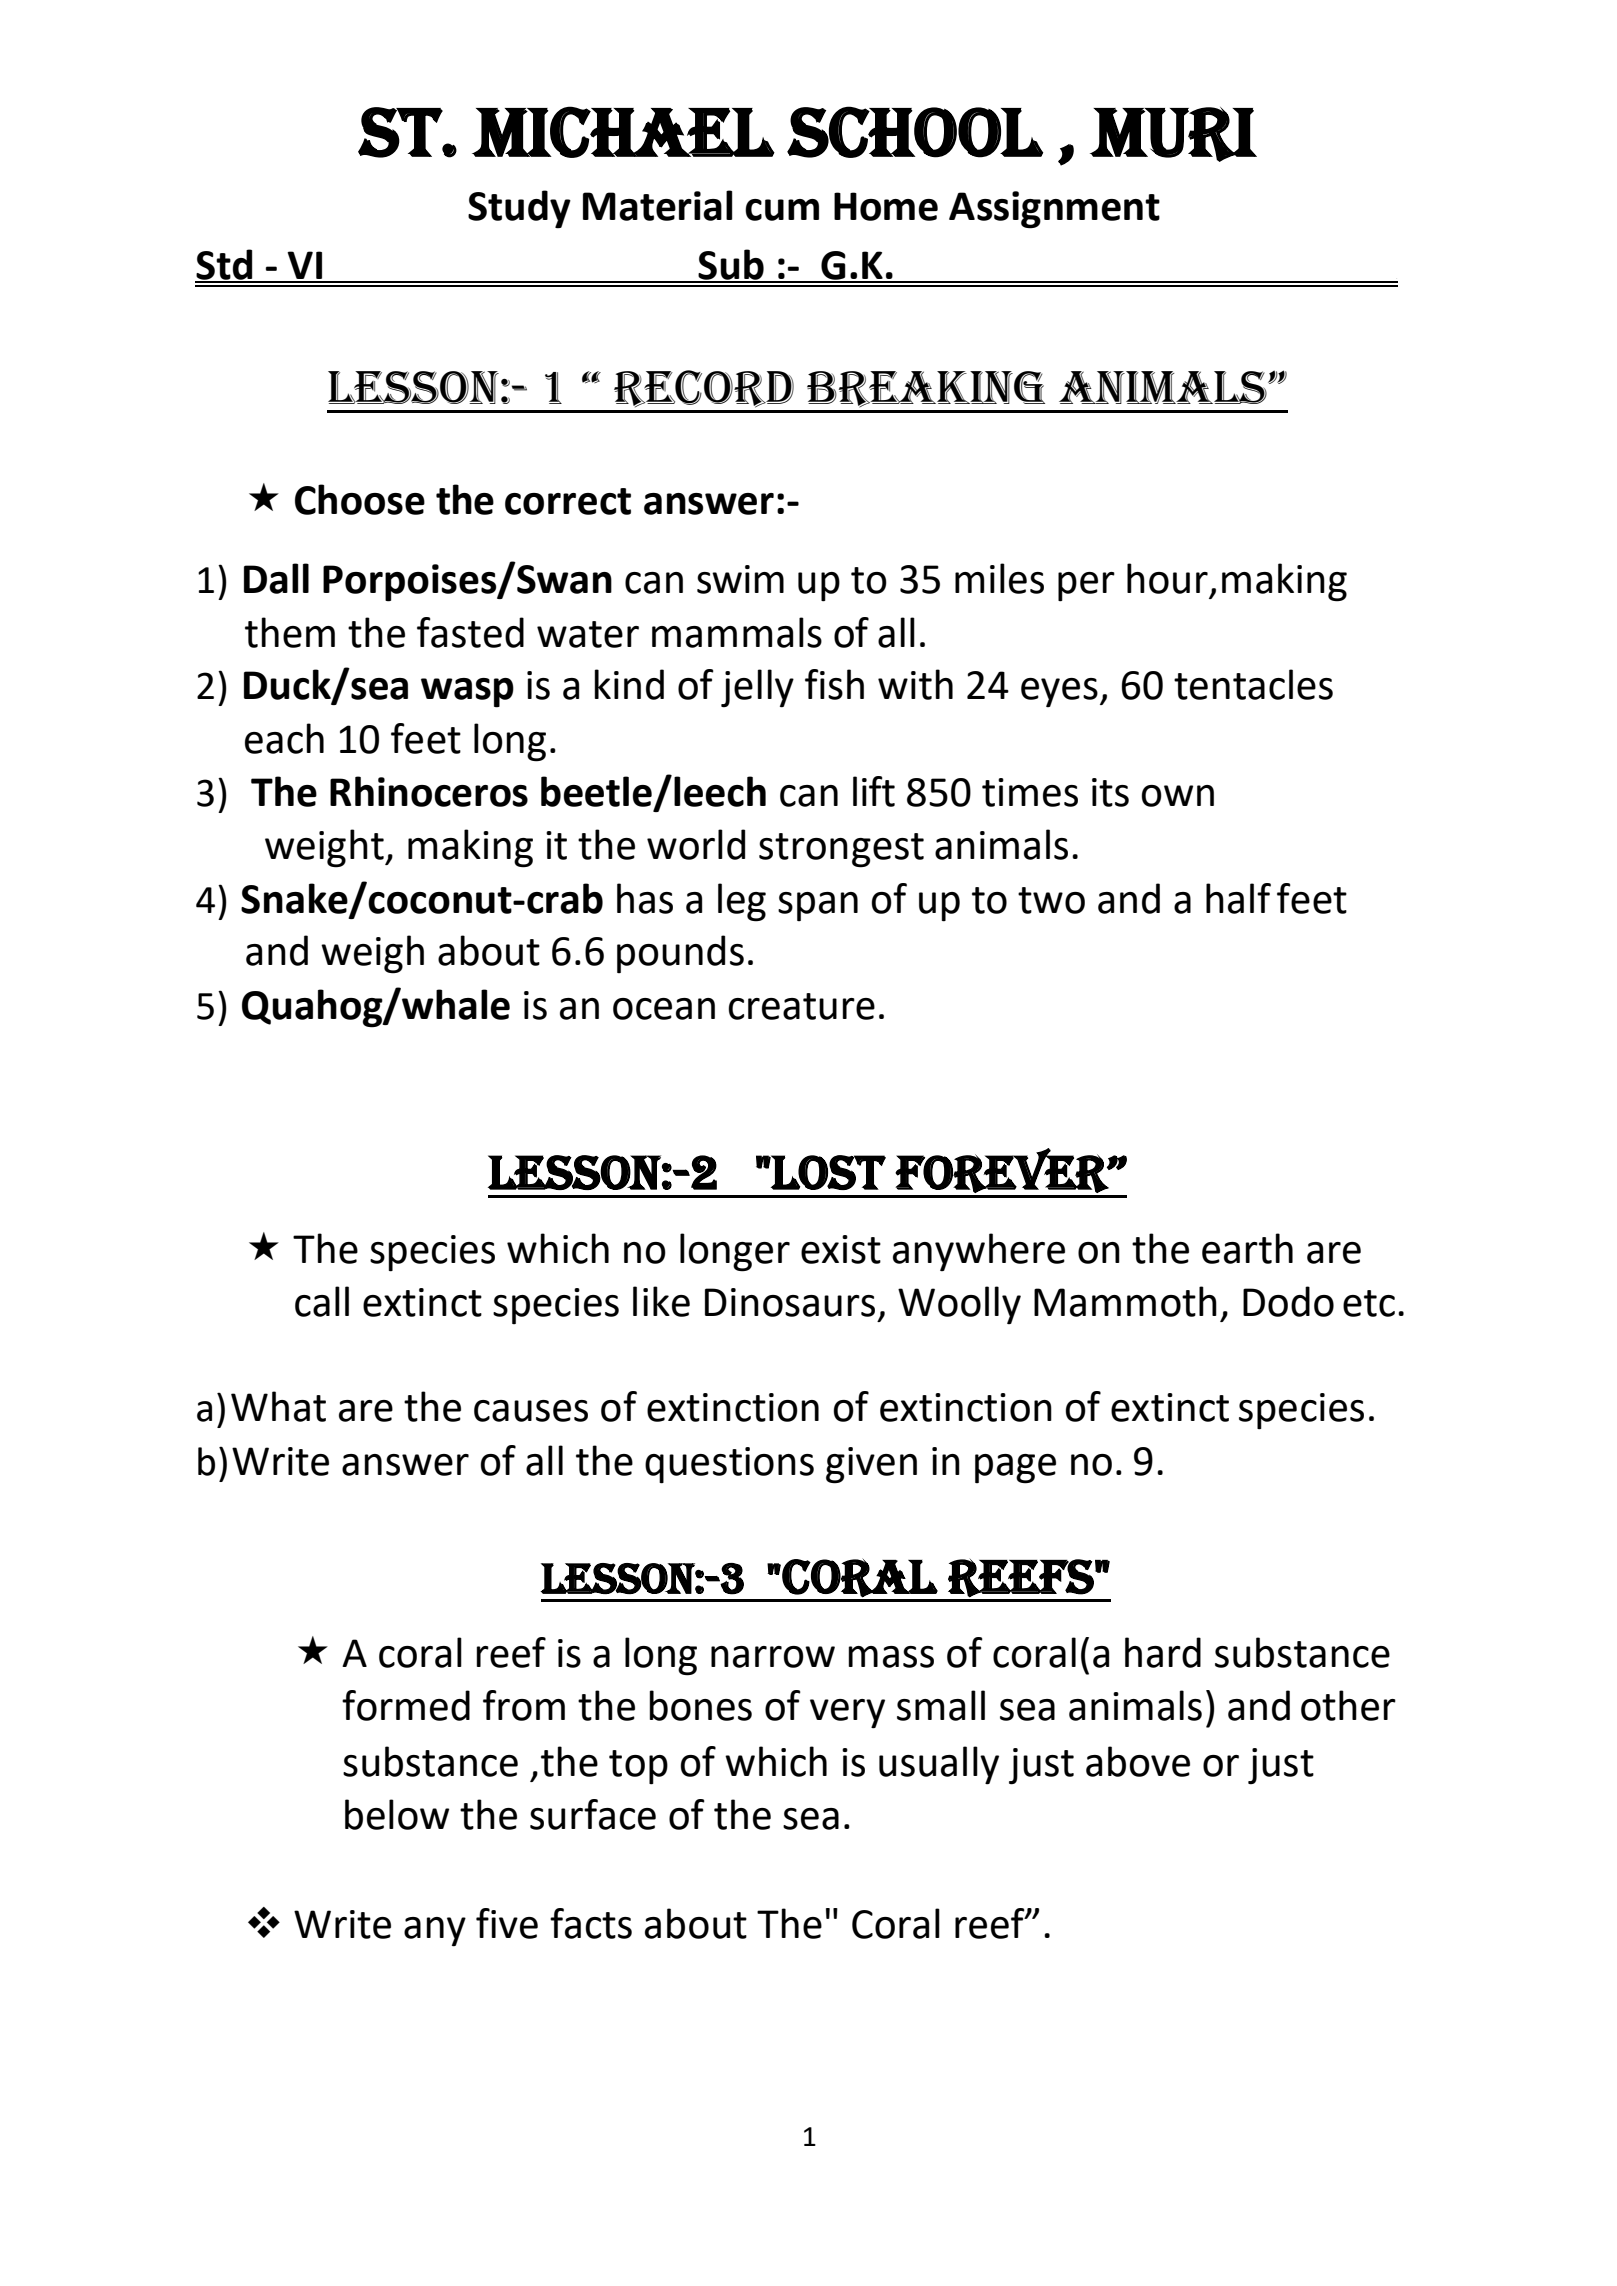 This screenshot has width=1617, height=2286. Describe the element at coordinates (802, 1006) in the screenshot. I see `creature` at that location.
